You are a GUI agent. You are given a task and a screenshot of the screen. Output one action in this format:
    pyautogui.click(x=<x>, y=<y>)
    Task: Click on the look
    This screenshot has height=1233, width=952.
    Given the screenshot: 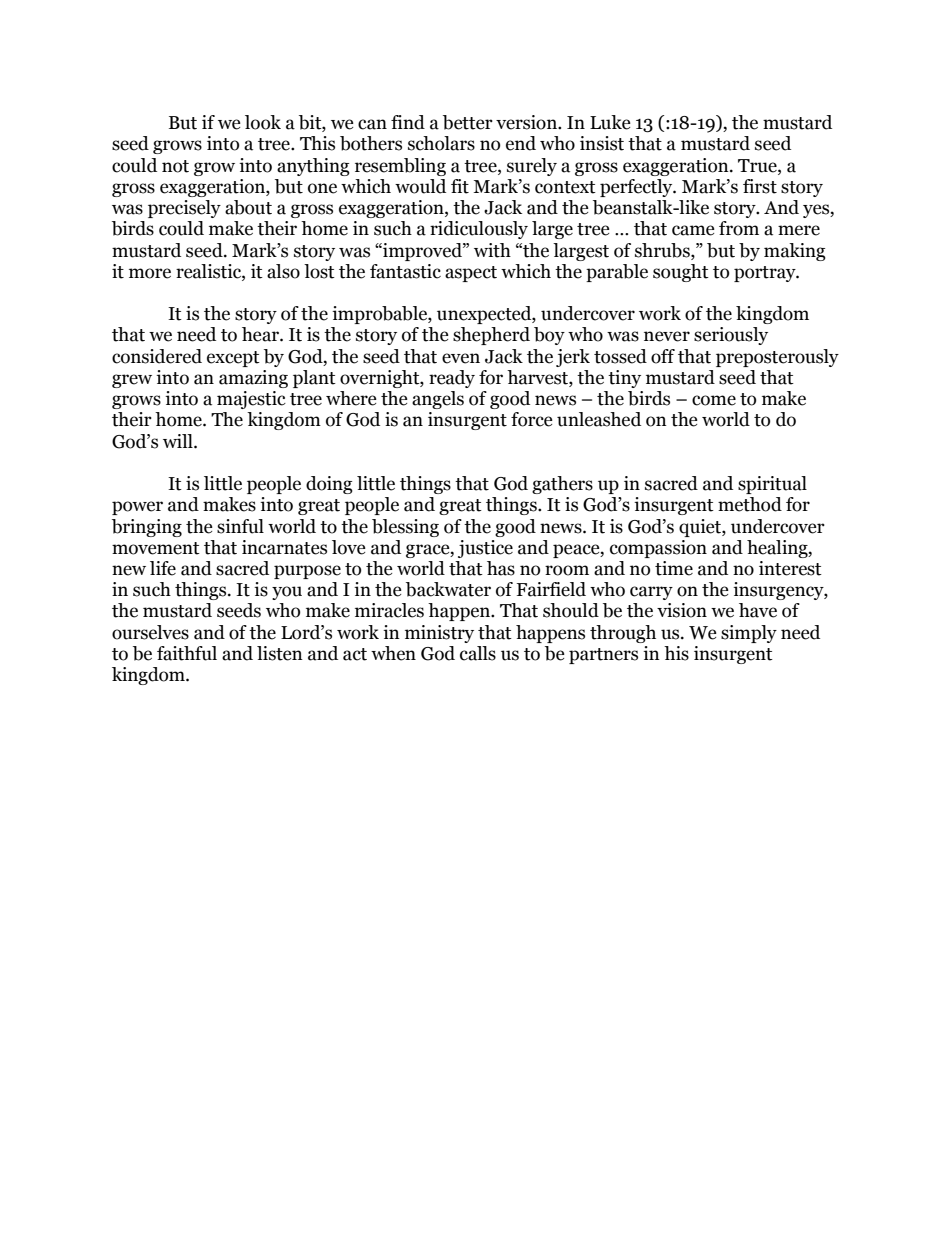 What is the action you would take?
    pyautogui.click(x=263, y=122)
